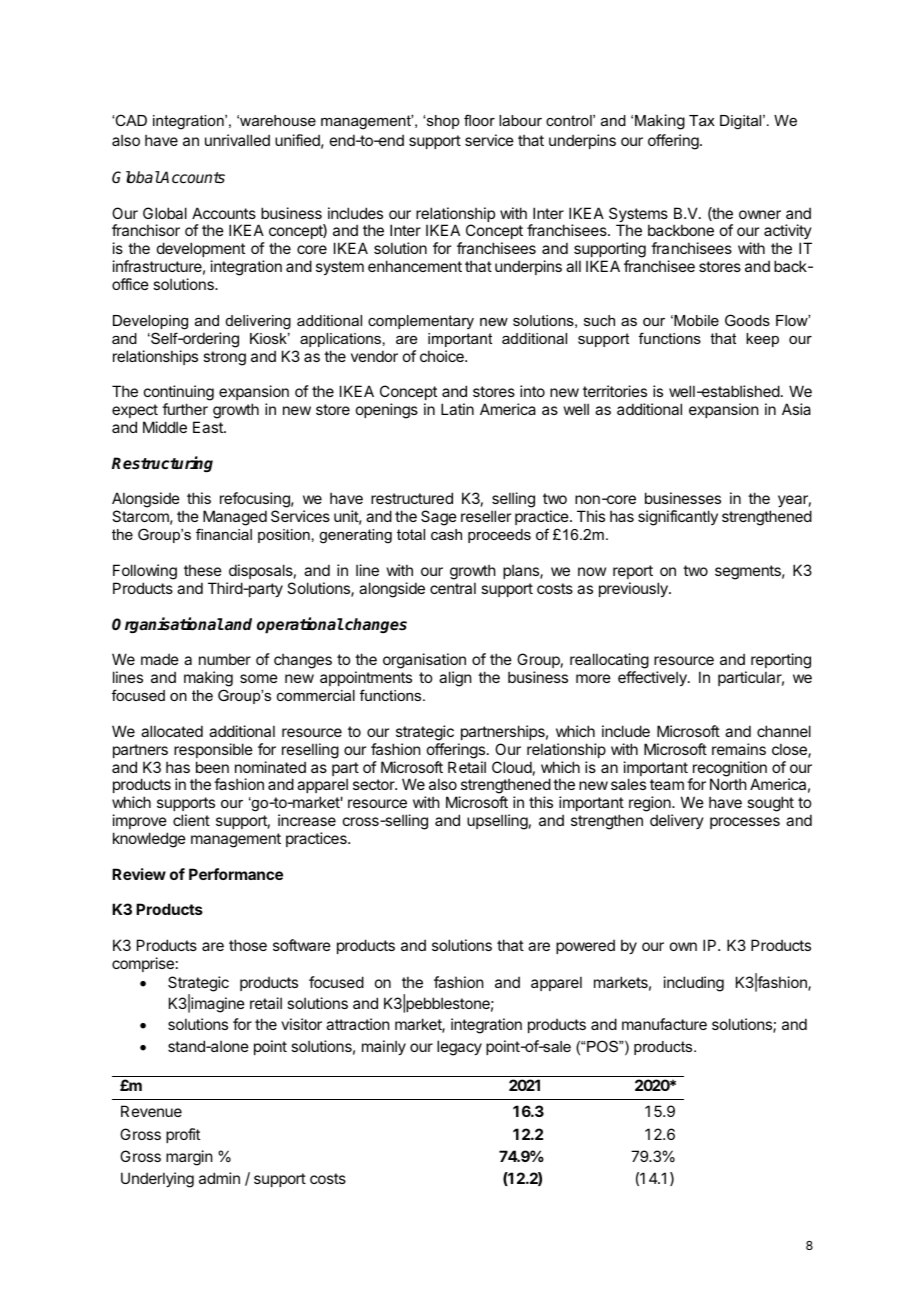 This image has height=1308, width=924. What do you see at coordinates (455, 679) in the image?
I see `align` at bounding box center [455, 679].
